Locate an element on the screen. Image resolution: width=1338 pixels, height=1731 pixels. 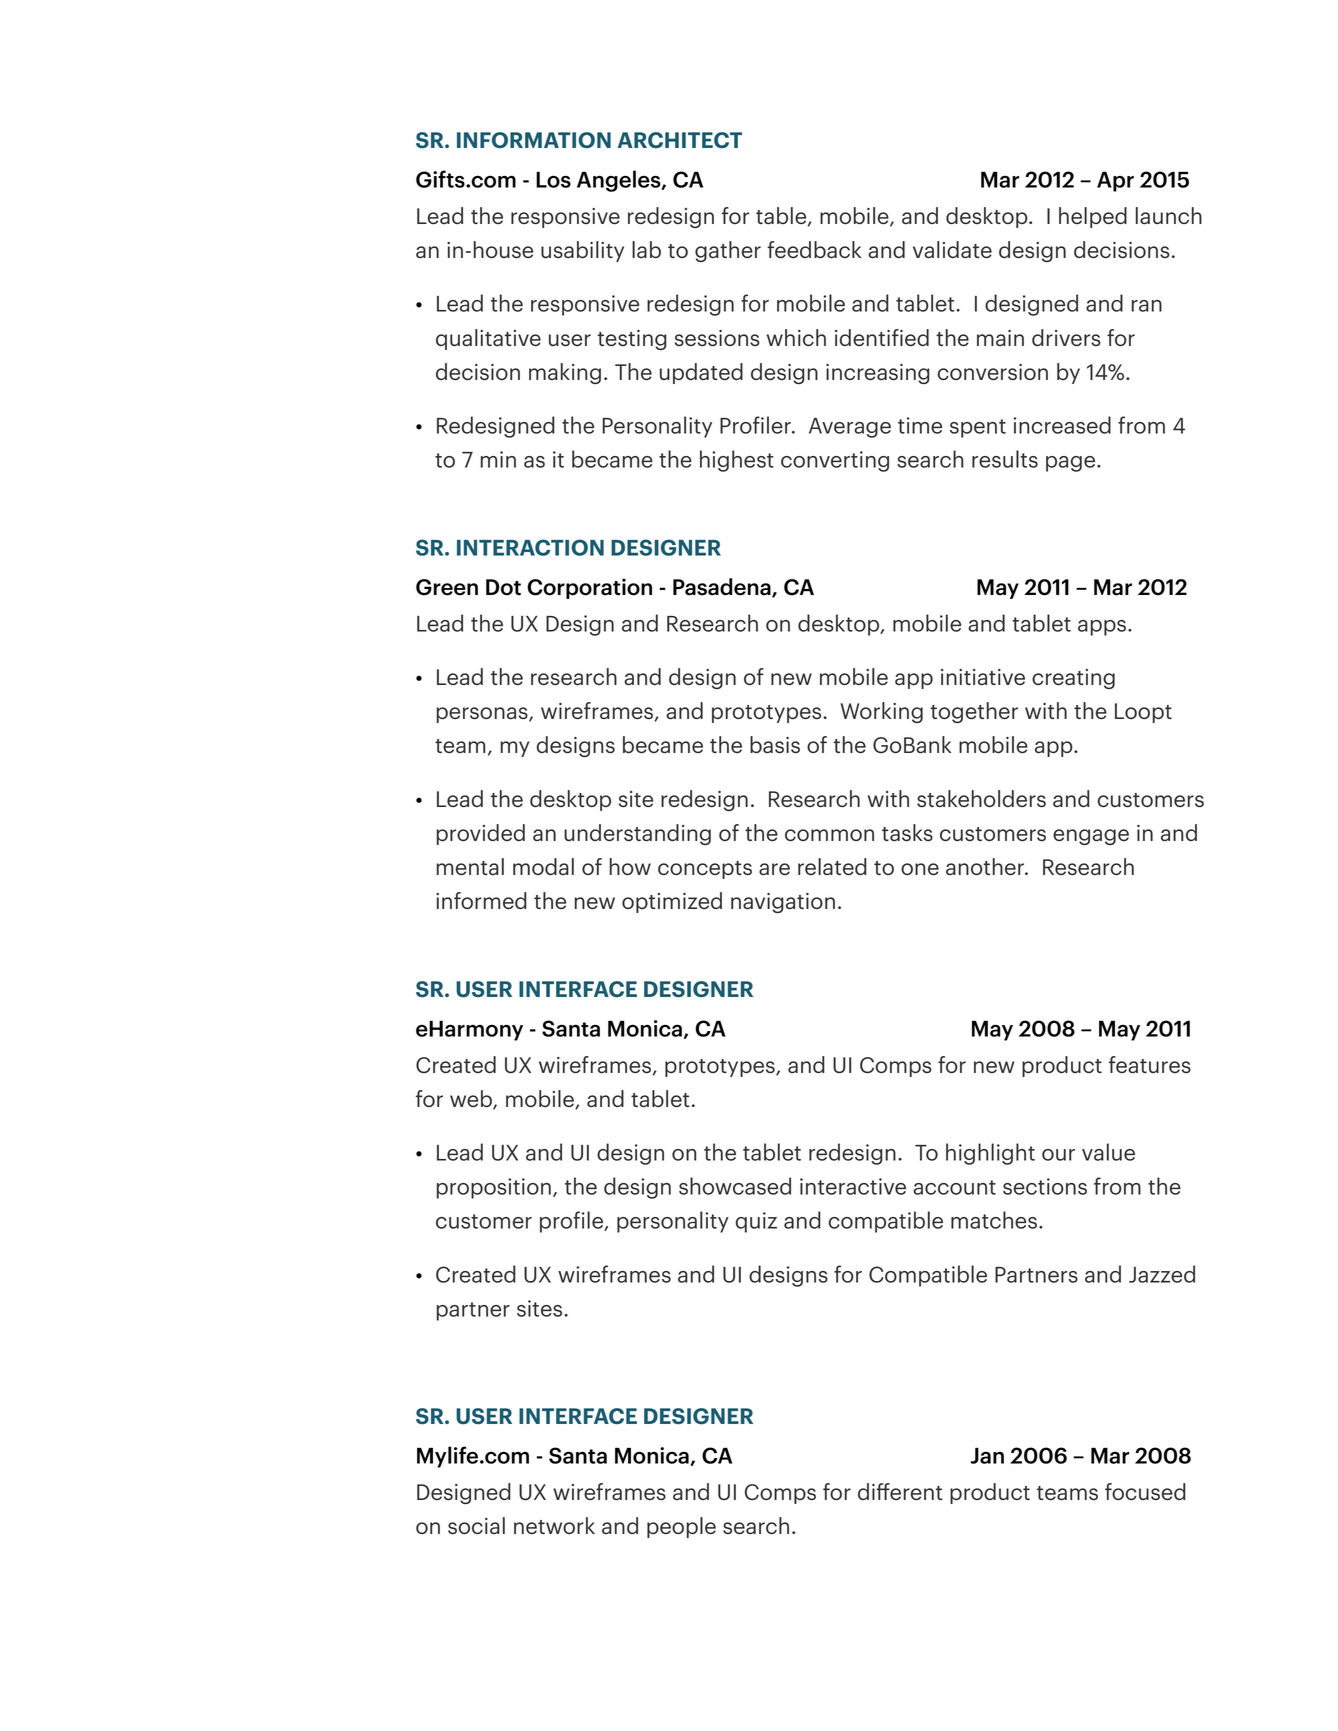
quiz is located at coordinates (756, 1222).
